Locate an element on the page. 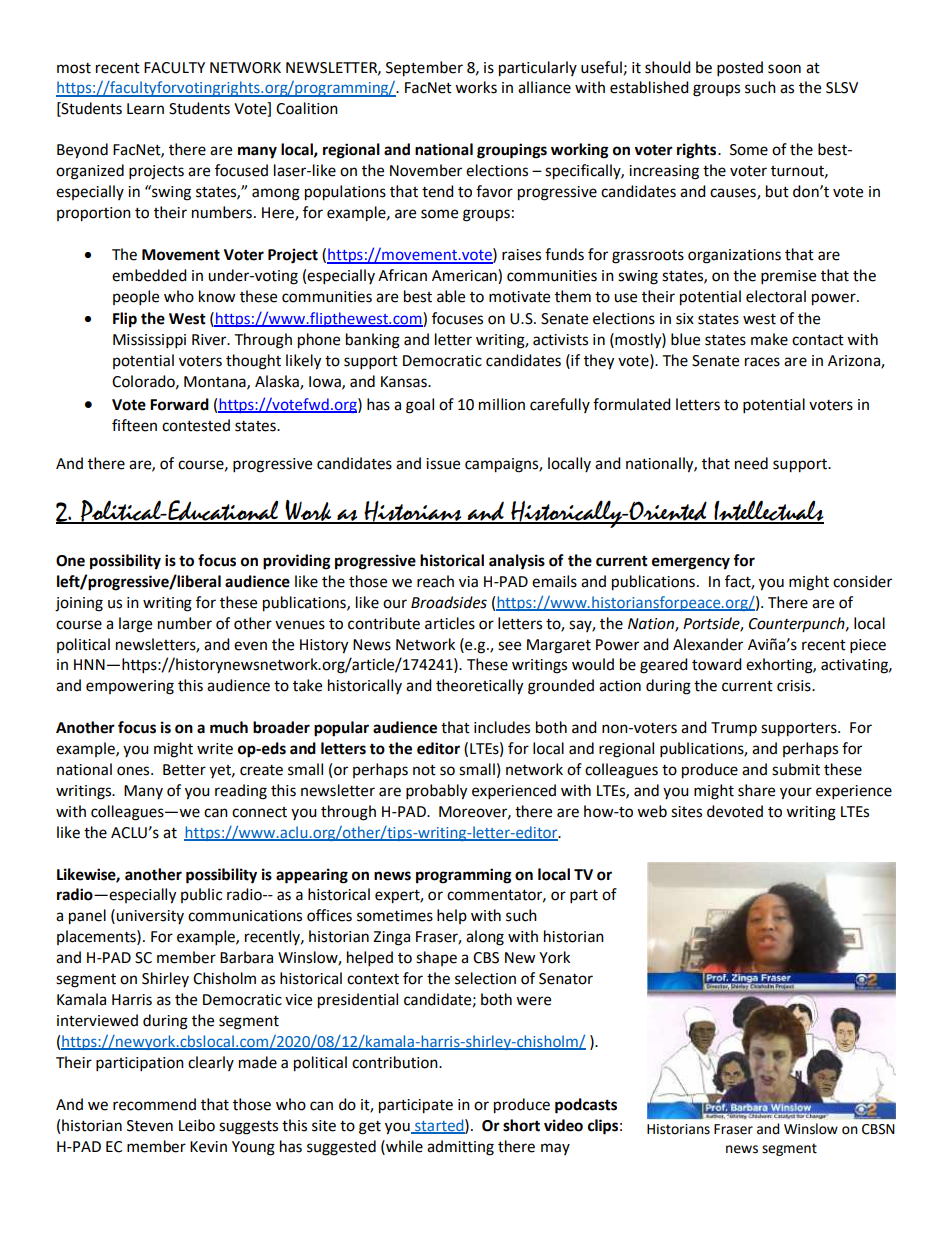 Image resolution: width=952 pixels, height=1233 pixels. share is located at coordinates (756, 790).
